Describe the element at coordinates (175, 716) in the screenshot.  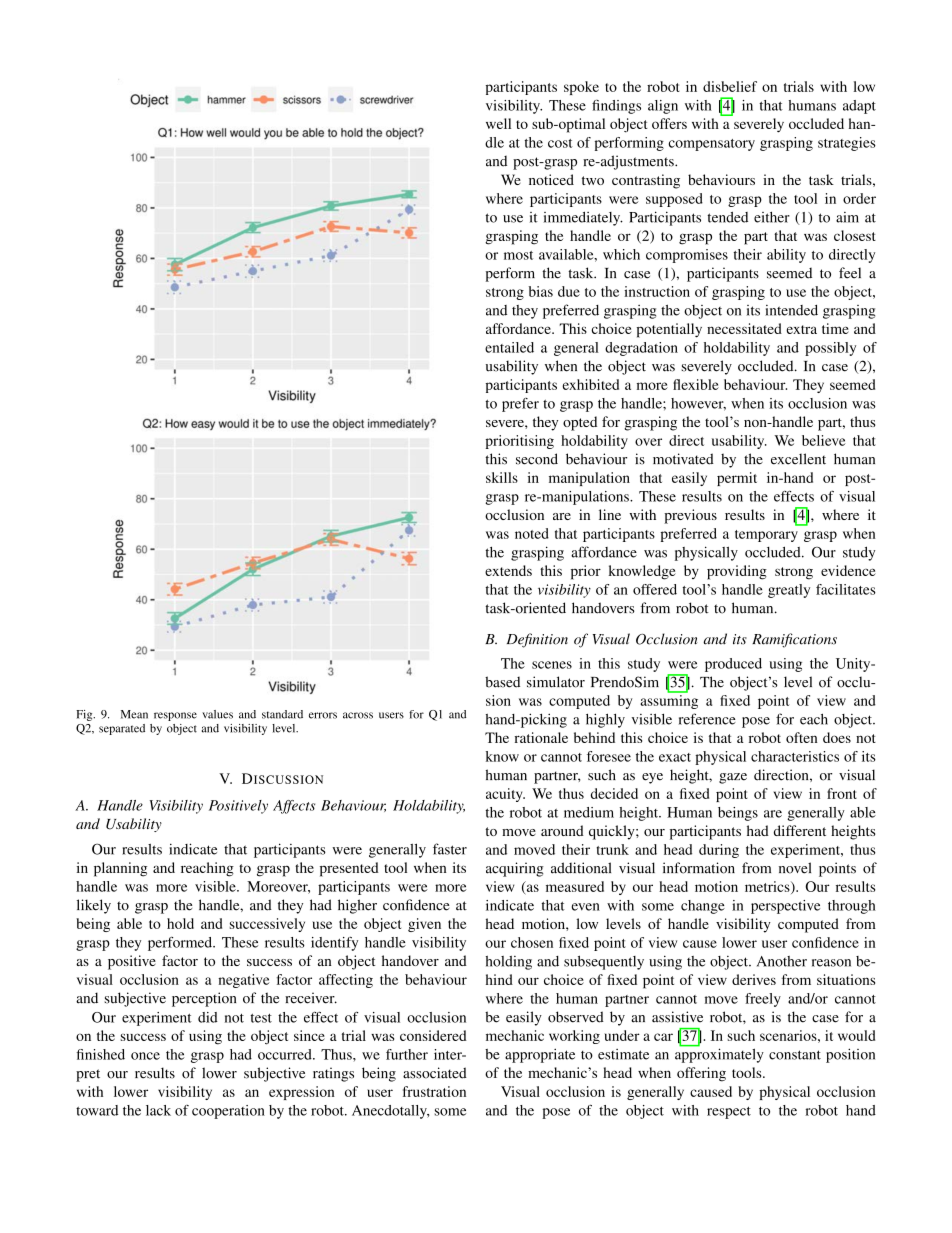
I see `response` at that location.
